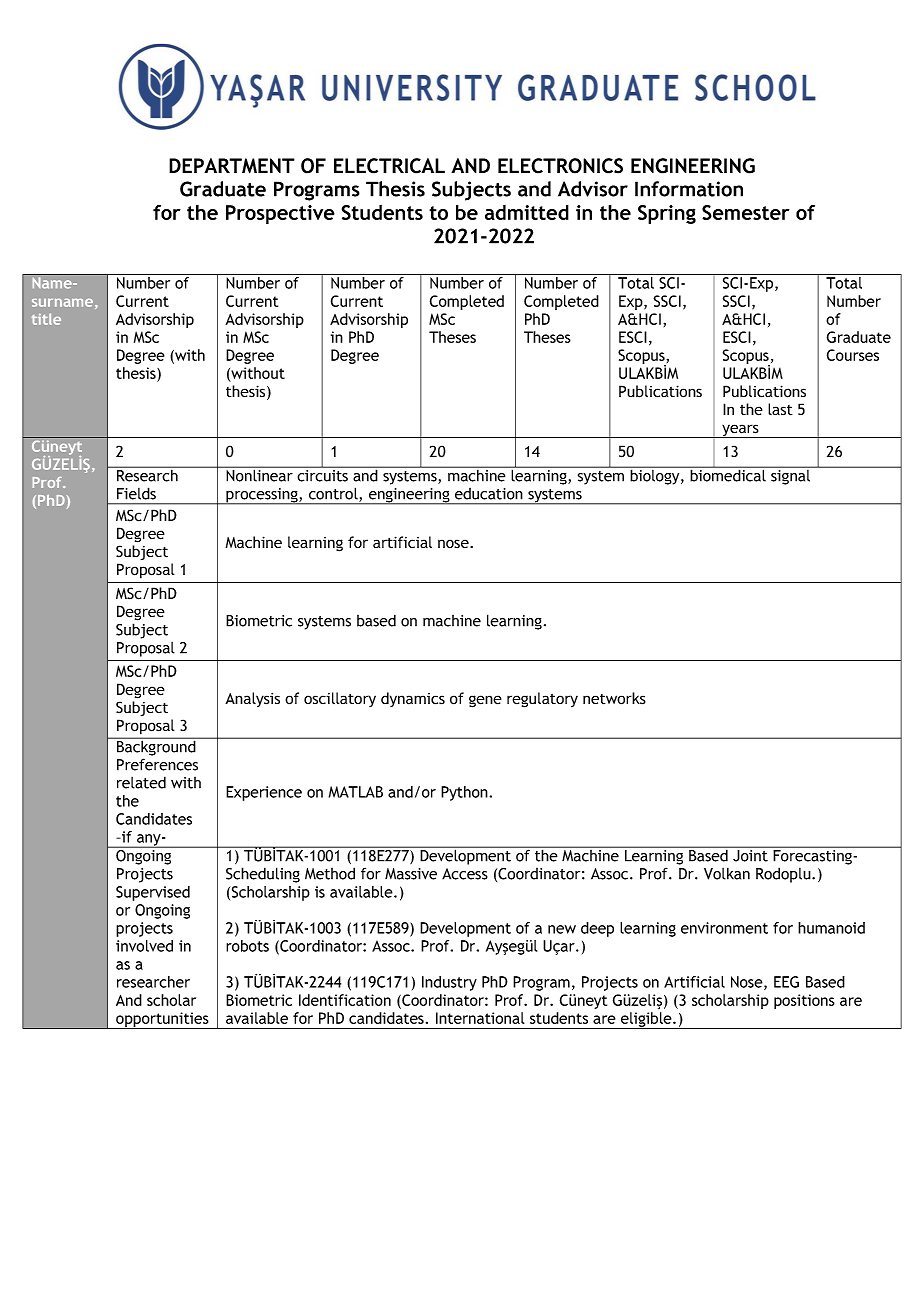  I want to click on Analysis, so click(252, 699).
